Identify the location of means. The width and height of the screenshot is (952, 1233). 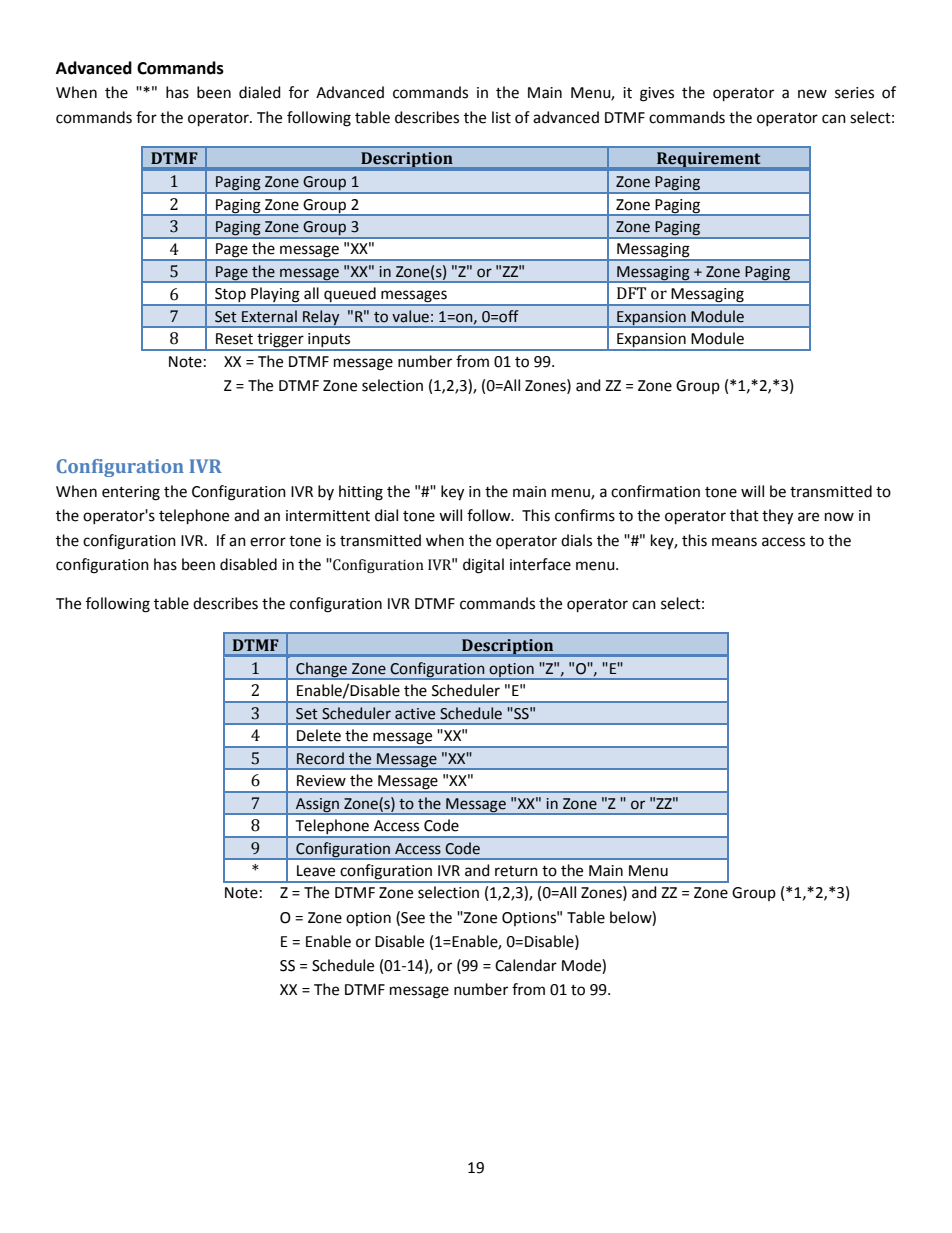
(734, 542).
